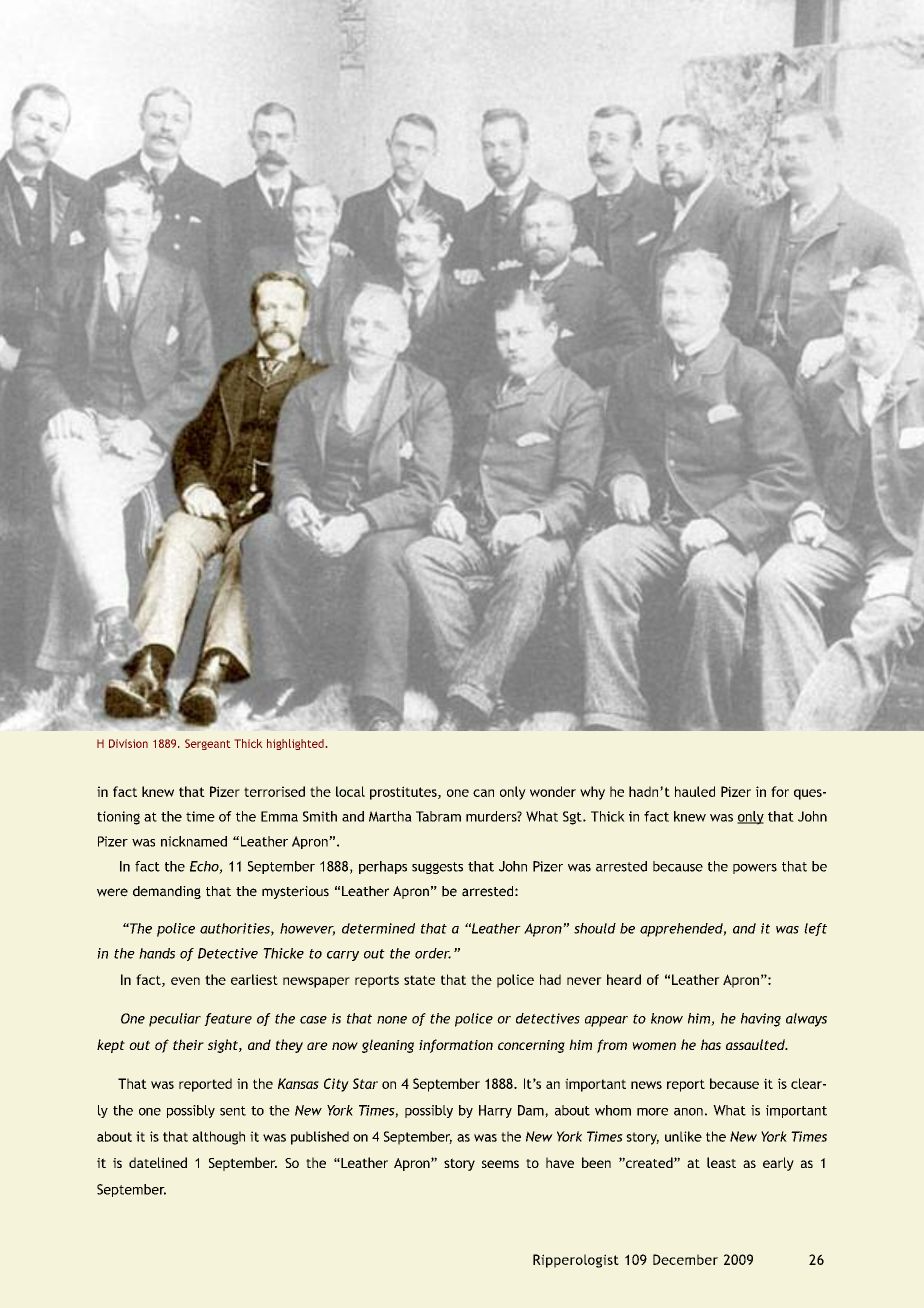 The height and width of the page is (1308, 924). What do you see at coordinates (208, 744) in the page?
I see `Sergeant` at bounding box center [208, 744].
